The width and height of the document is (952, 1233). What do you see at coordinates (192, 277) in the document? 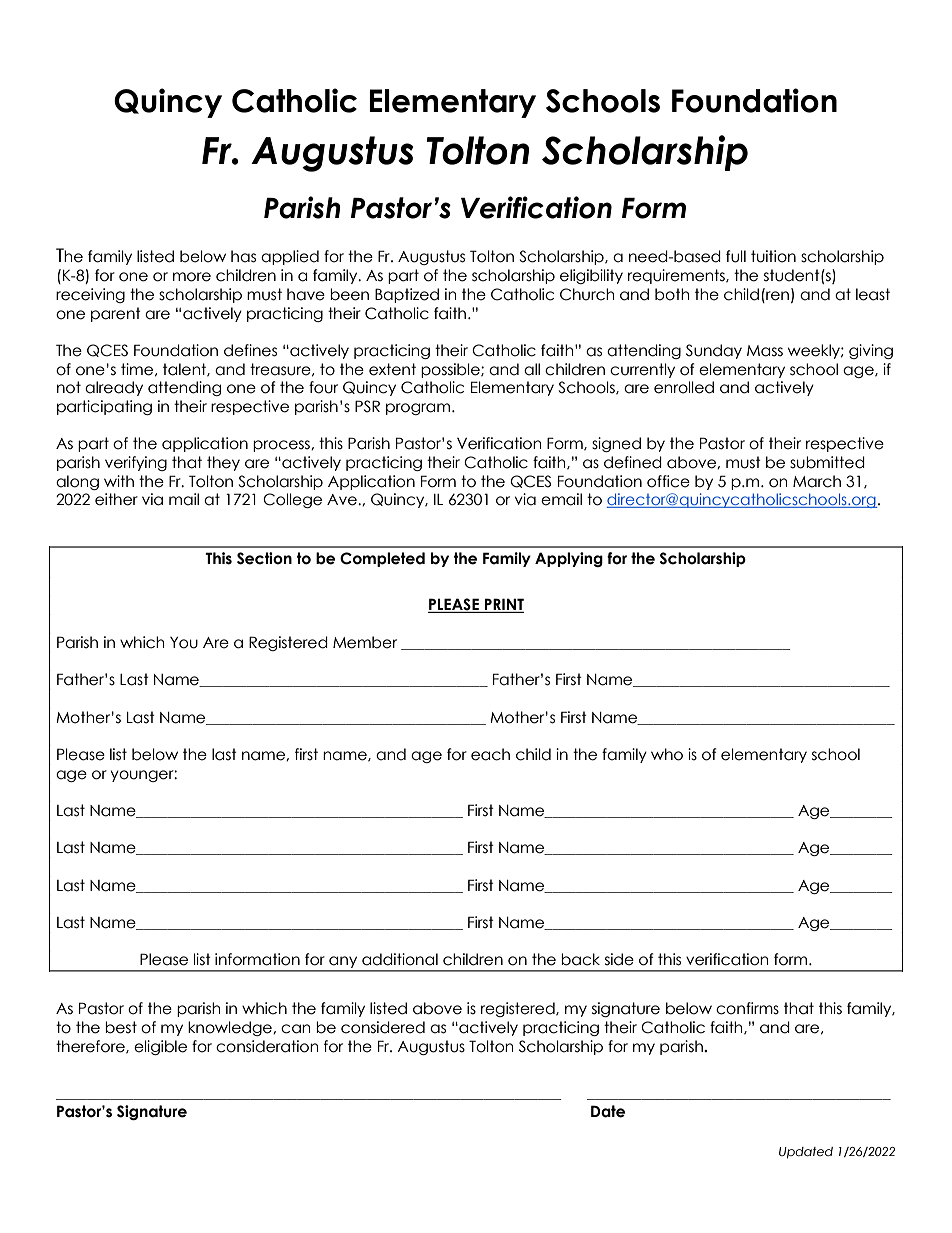
I see `more` at bounding box center [192, 277].
